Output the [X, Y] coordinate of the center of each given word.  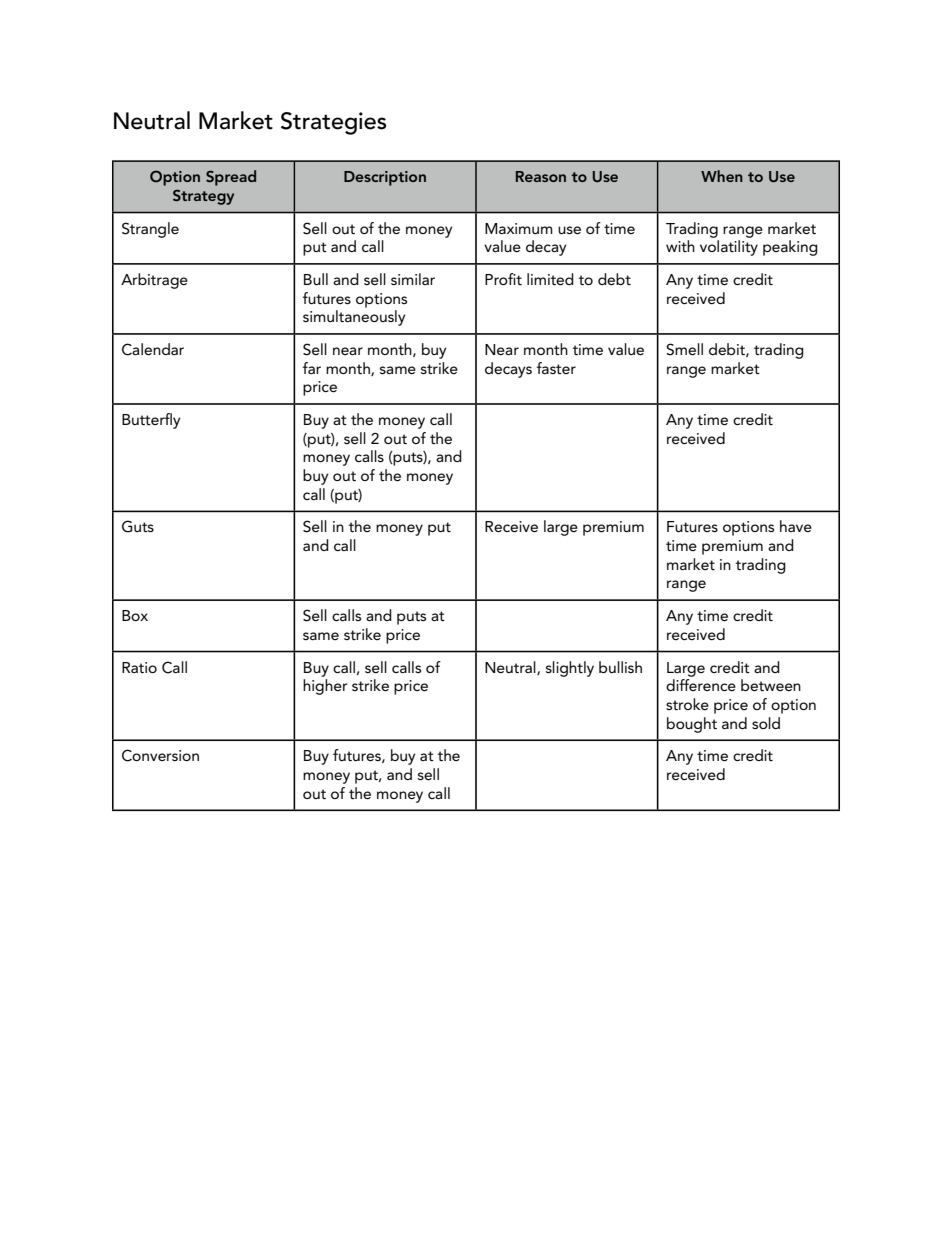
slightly [570, 669]
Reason [541, 176]
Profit [503, 279]
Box [135, 615]
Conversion [160, 755]
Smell [684, 349]
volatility [729, 248]
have [796, 526]
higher [325, 687]
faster [556, 368]
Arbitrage [154, 281]
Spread [231, 178]
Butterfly [151, 421]
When [722, 176]
